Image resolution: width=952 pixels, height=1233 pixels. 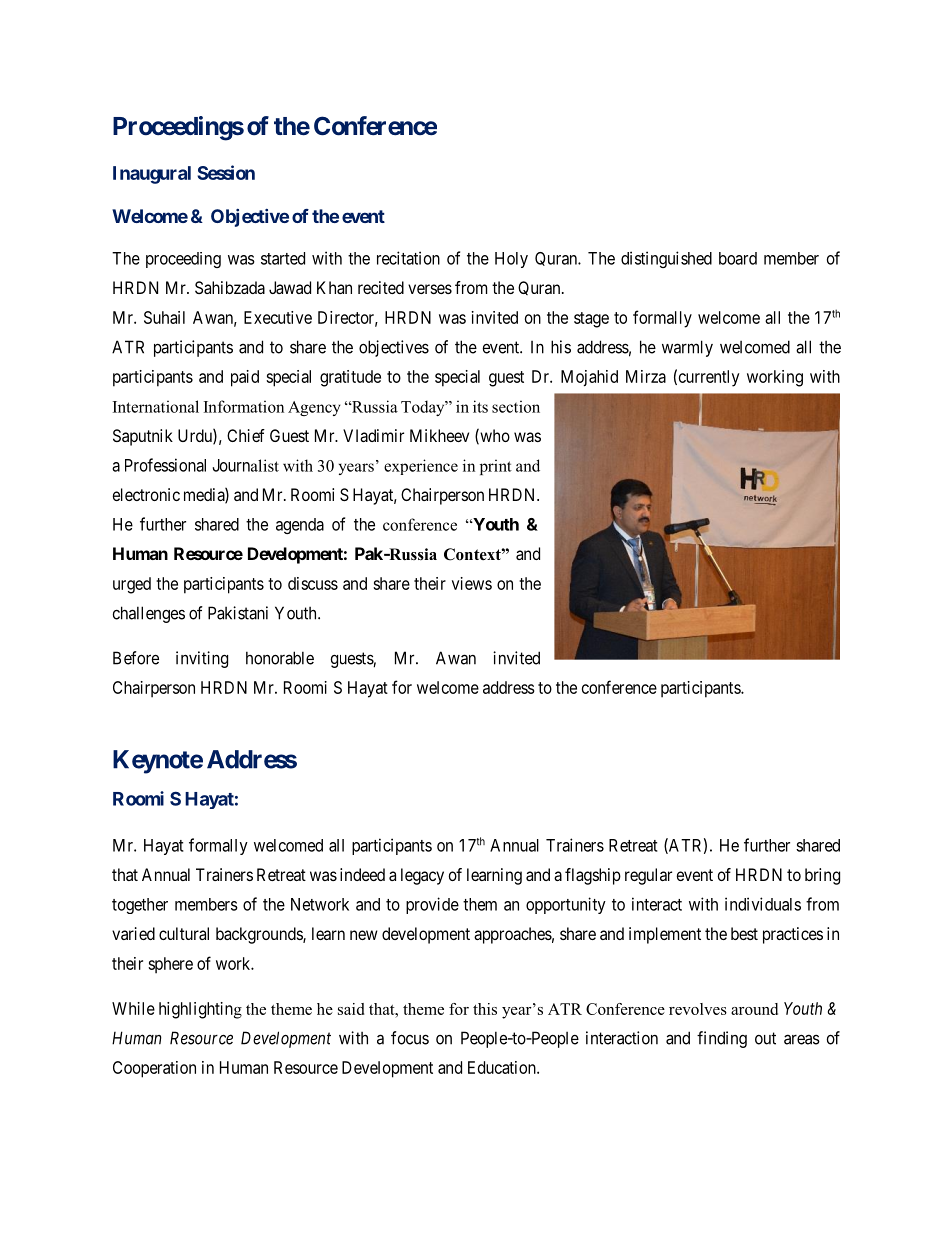 I want to click on board, so click(x=738, y=258).
